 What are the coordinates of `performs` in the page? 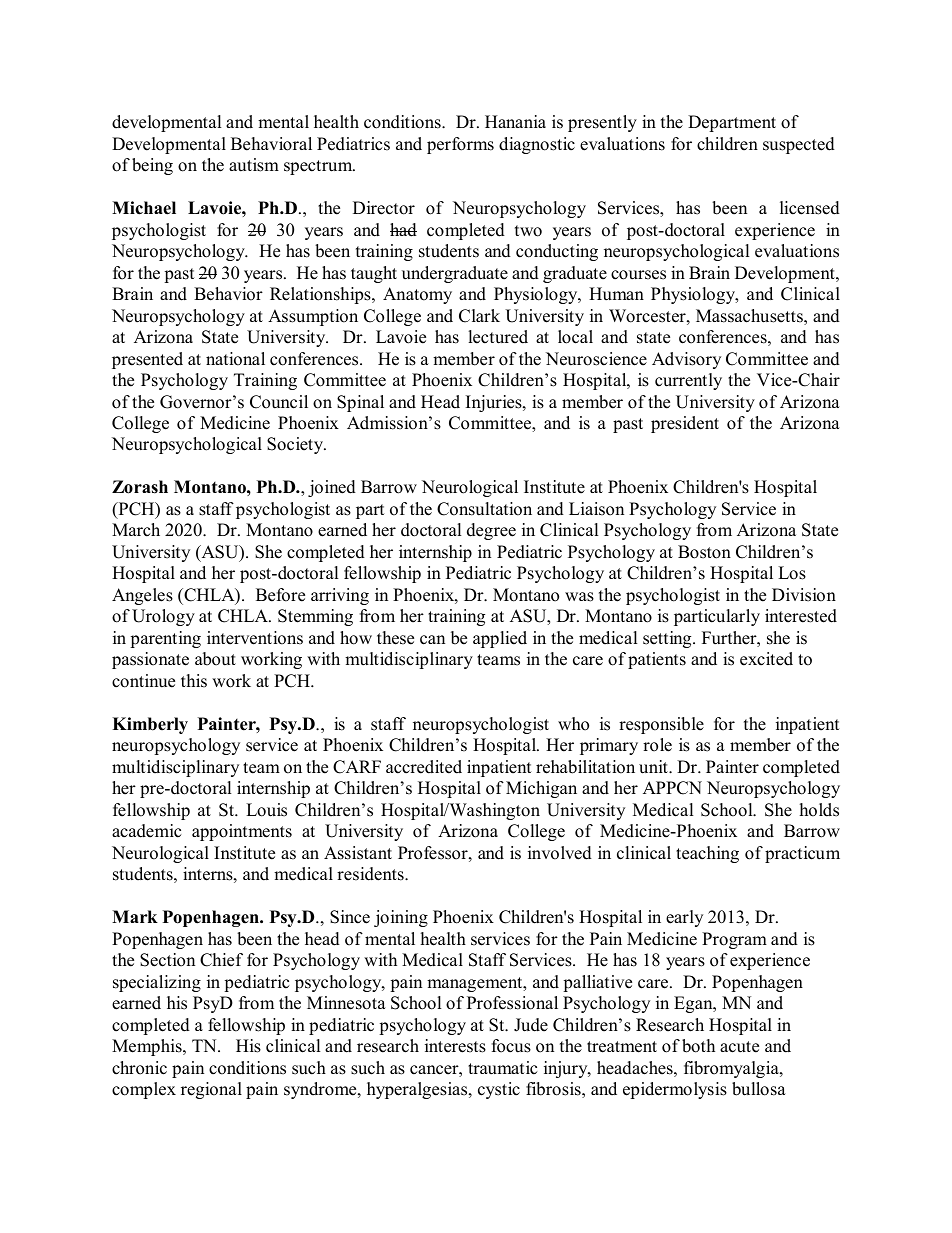 It's located at (460, 145).
